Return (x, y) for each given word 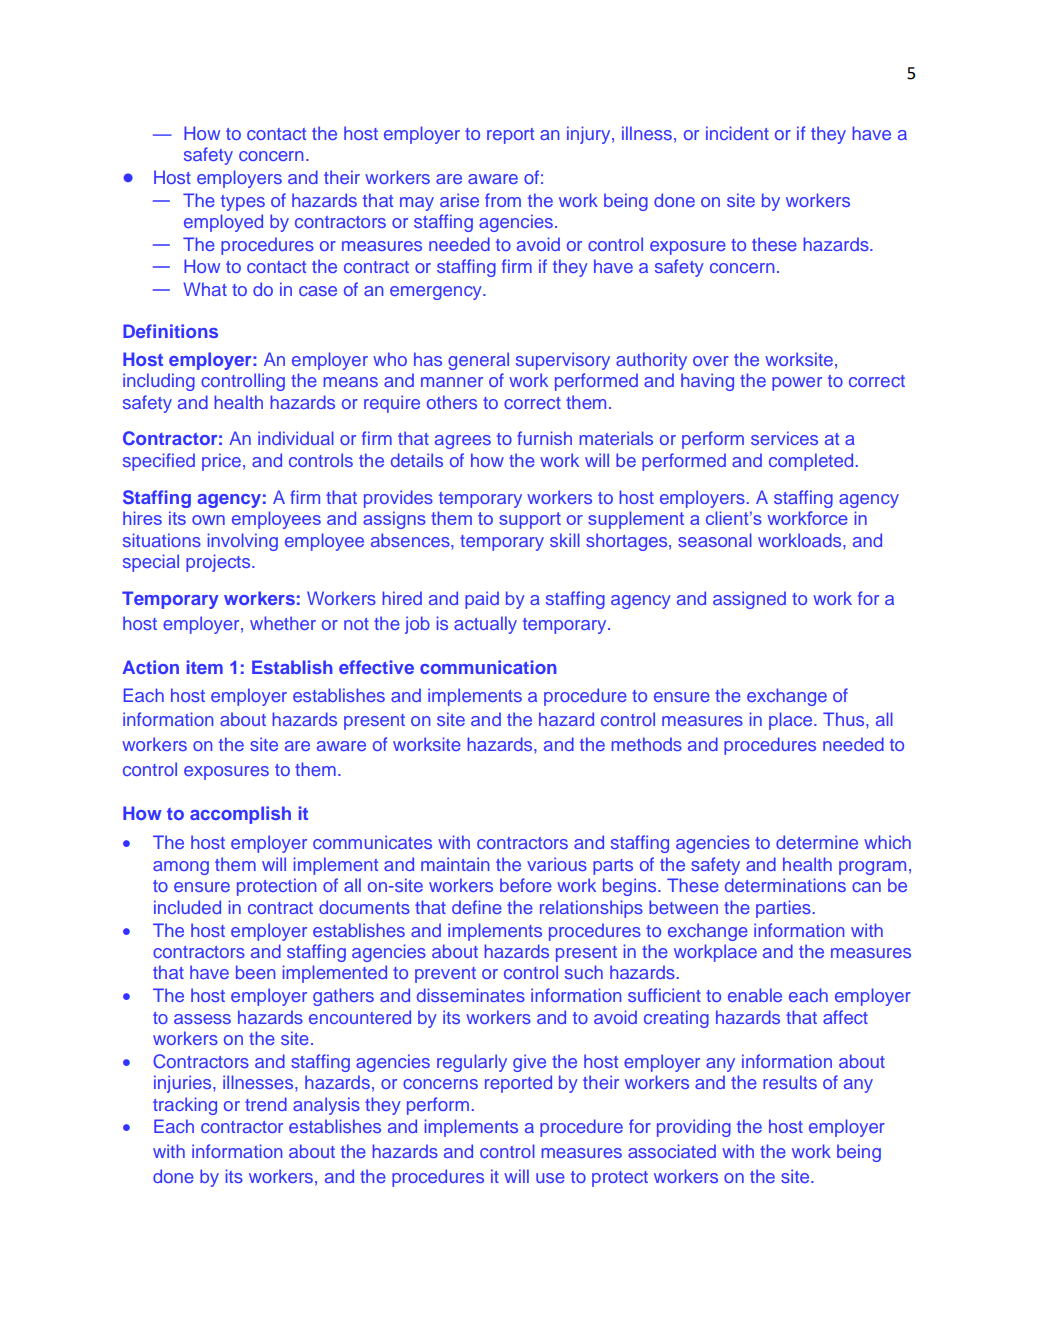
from (503, 200)
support (530, 520)
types (243, 203)
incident (737, 133)
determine (817, 842)
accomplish (240, 815)
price (221, 462)
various (557, 864)
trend (266, 1104)
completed (811, 462)
